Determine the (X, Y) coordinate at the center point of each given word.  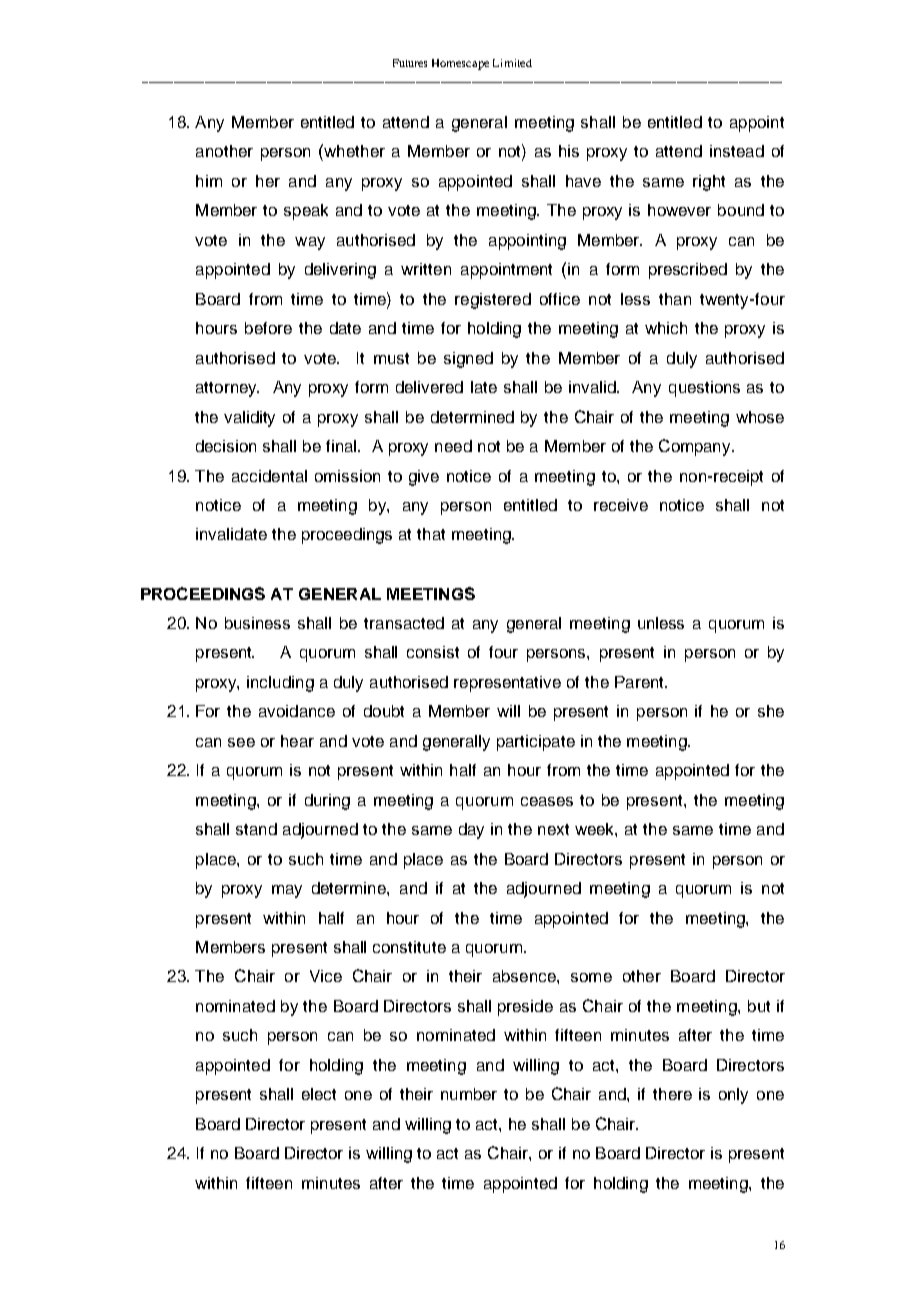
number (469, 1094)
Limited (512, 63)
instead (737, 151)
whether (353, 150)
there (672, 1094)
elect (319, 1094)
